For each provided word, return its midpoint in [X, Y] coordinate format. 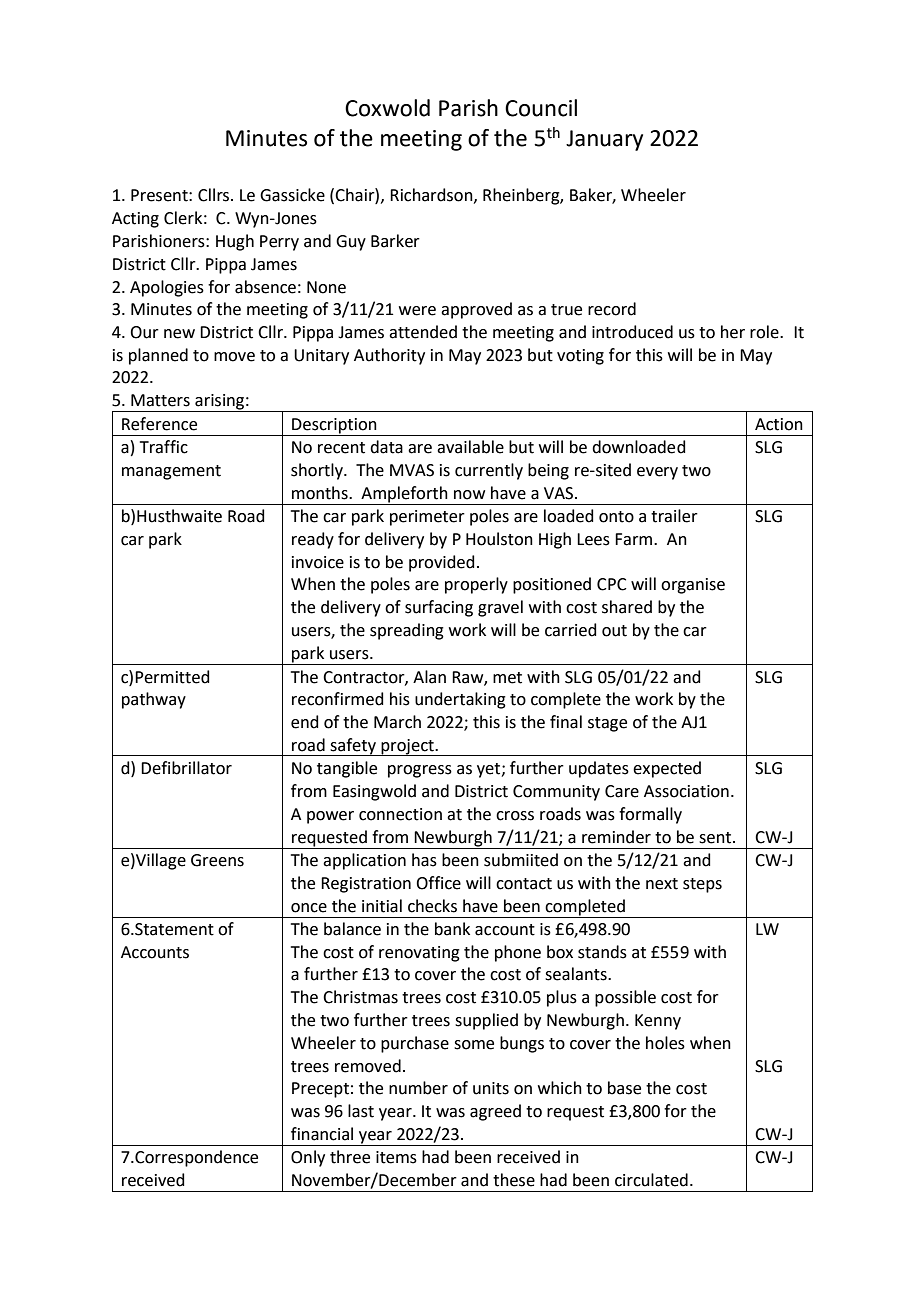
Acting [135, 220]
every [657, 473]
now [469, 495]
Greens [217, 860]
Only [308, 1158]
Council [541, 108]
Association [686, 791]
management [171, 472]
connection [400, 814]
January [604, 140]
